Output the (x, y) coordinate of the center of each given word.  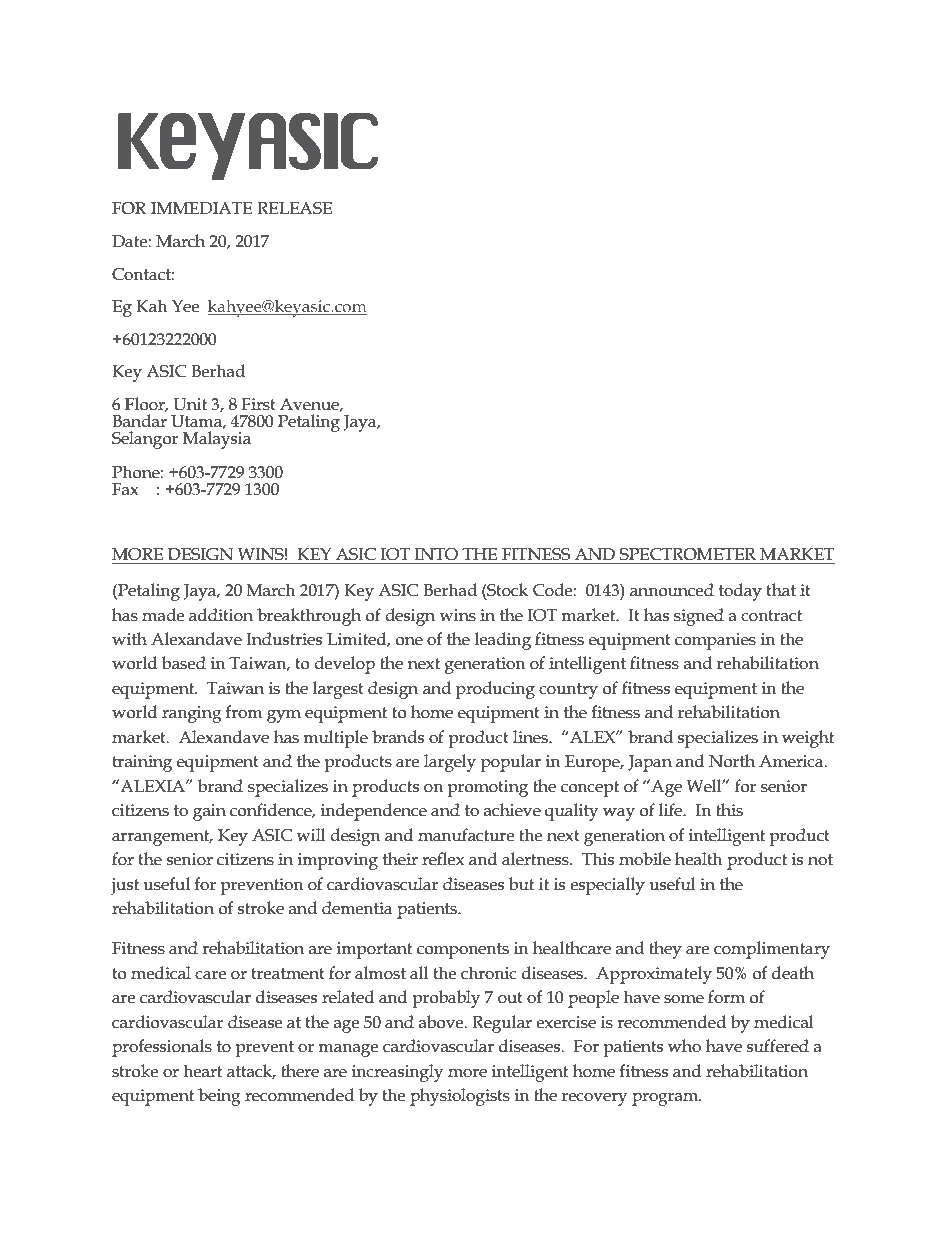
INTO (436, 554)
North (732, 761)
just (125, 886)
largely (450, 763)
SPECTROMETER (687, 554)
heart (202, 1071)
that (781, 590)
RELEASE (294, 208)
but (521, 884)
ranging (192, 714)
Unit (190, 404)
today (740, 592)
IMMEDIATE (202, 208)
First (258, 404)
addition (221, 615)
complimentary (772, 950)
